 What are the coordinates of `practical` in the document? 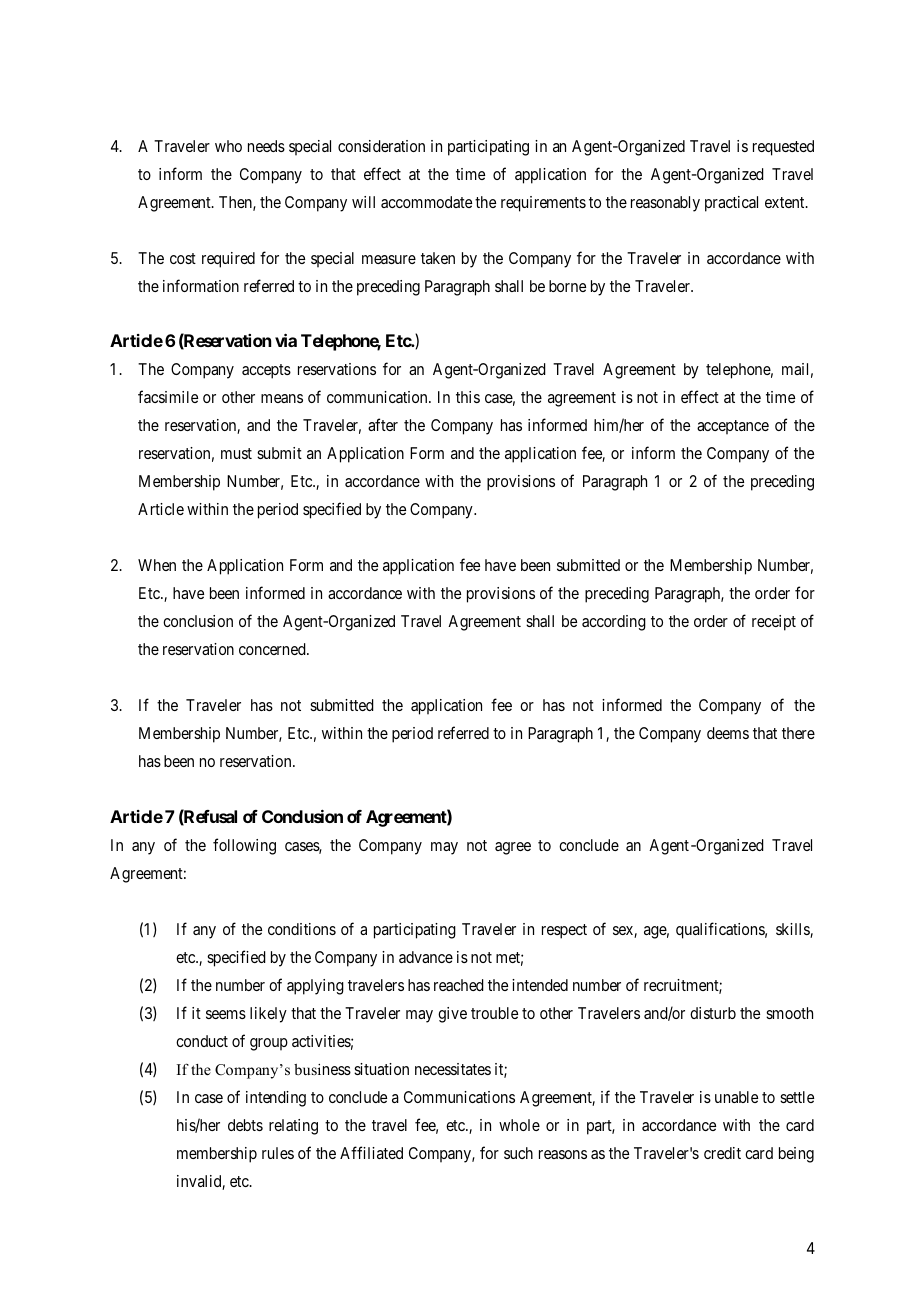 It's located at (731, 204).
